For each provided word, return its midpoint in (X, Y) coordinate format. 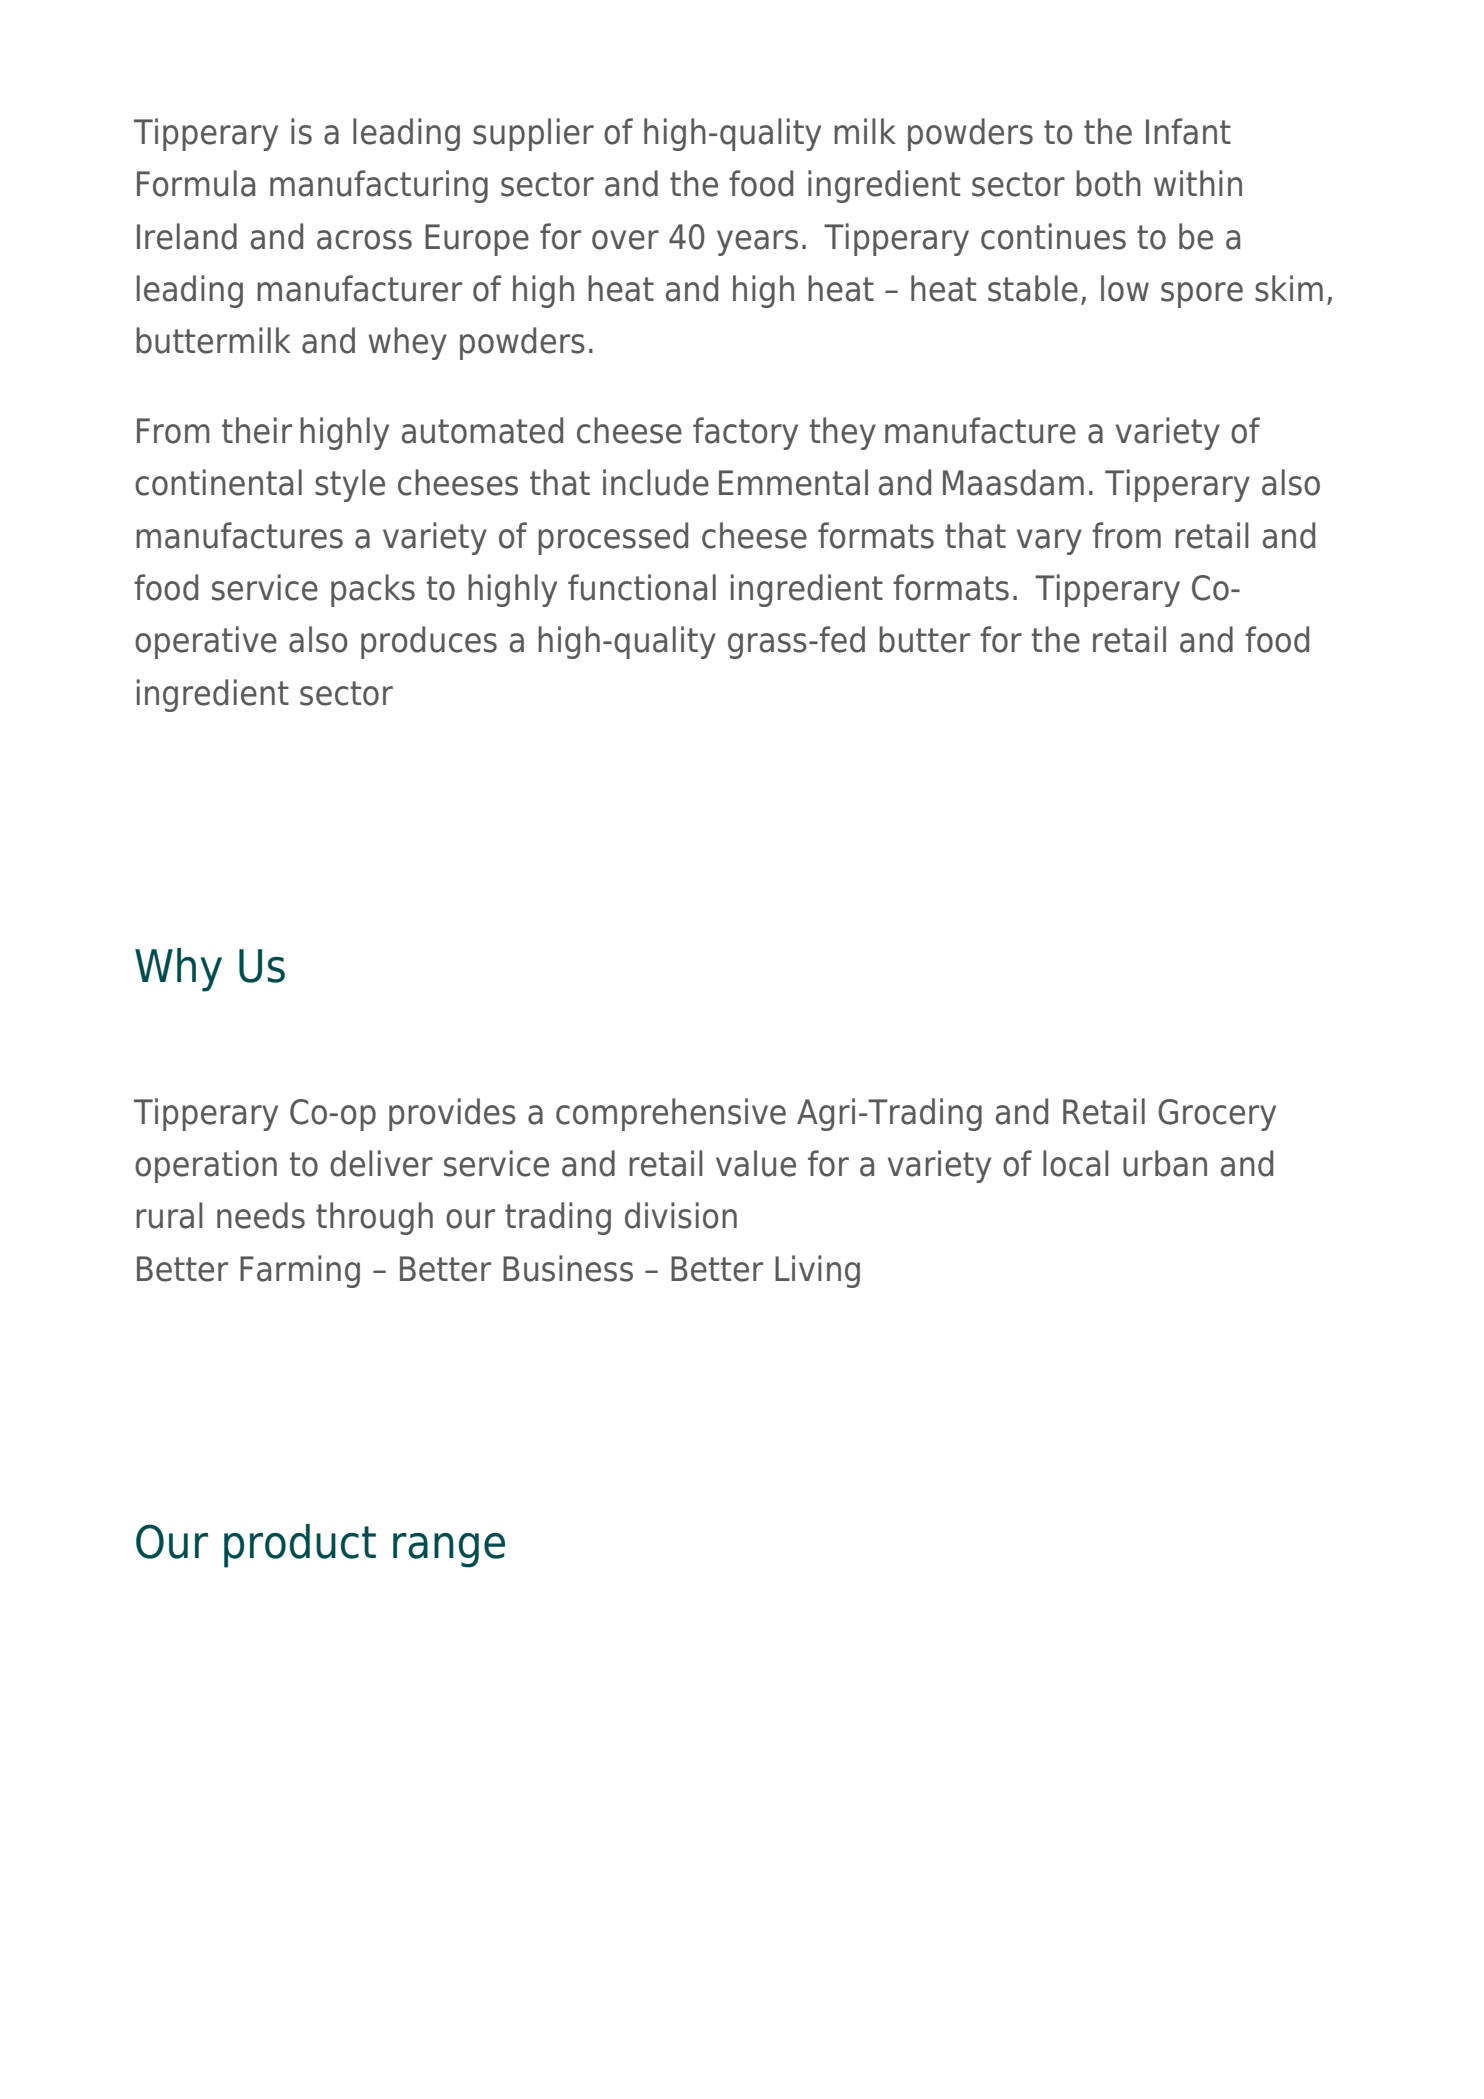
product (300, 1546)
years (757, 243)
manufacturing (379, 186)
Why (178, 970)
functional (642, 587)
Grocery (1217, 1115)
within (1198, 183)
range (449, 1550)
